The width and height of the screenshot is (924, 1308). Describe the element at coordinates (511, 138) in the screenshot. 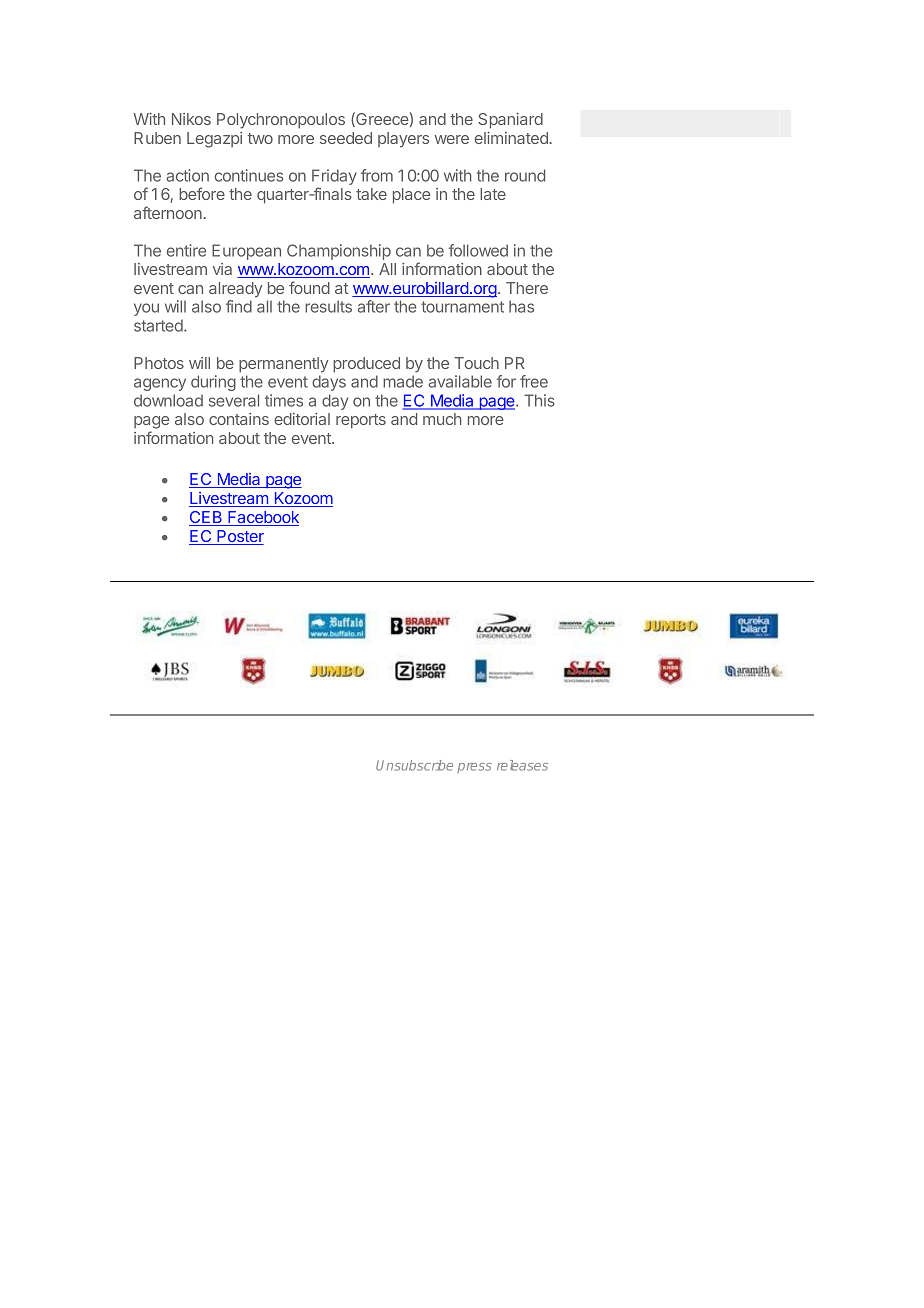

I see `eliminated` at that location.
